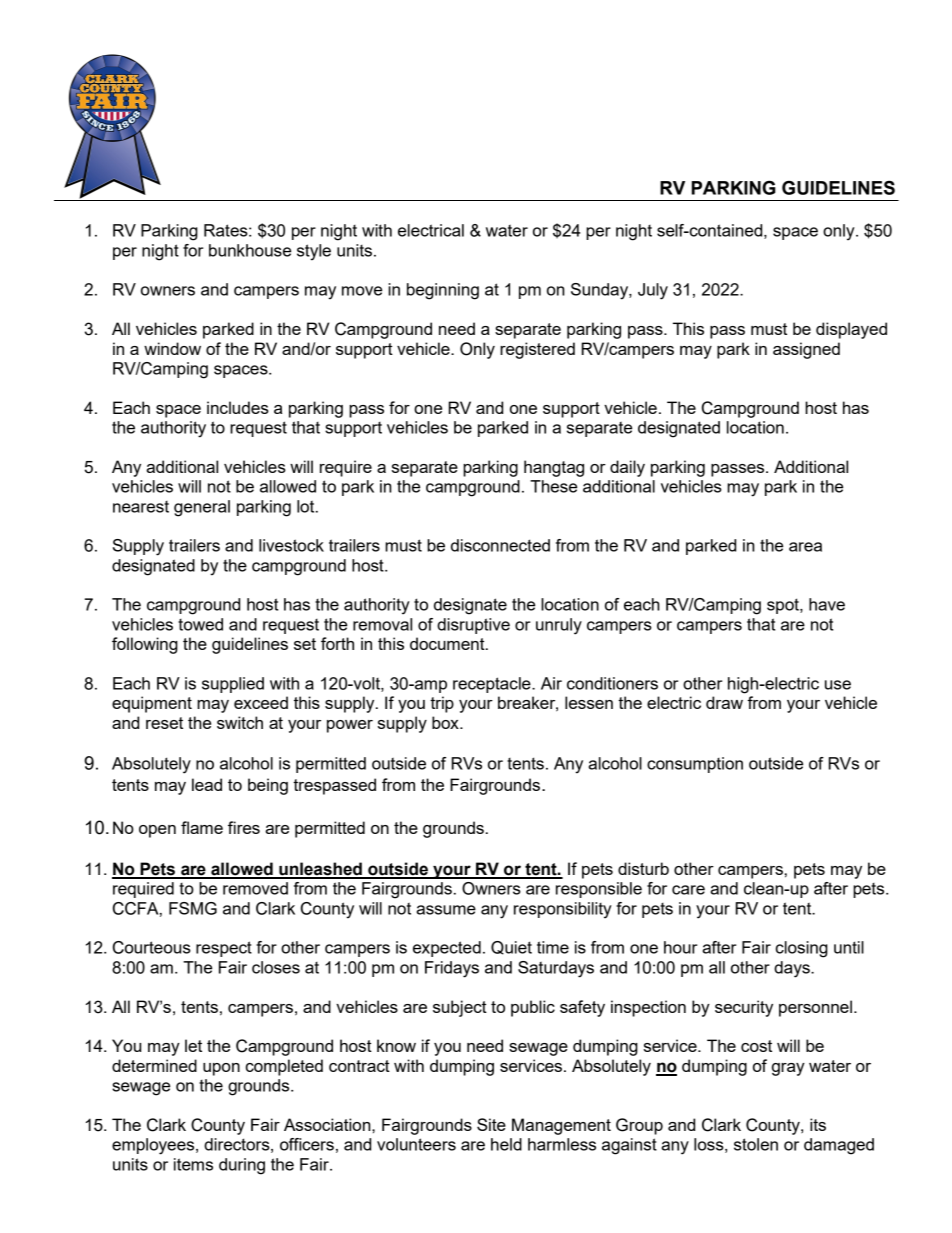 This document has height=1233, width=952. I want to click on held, so click(506, 1144).
